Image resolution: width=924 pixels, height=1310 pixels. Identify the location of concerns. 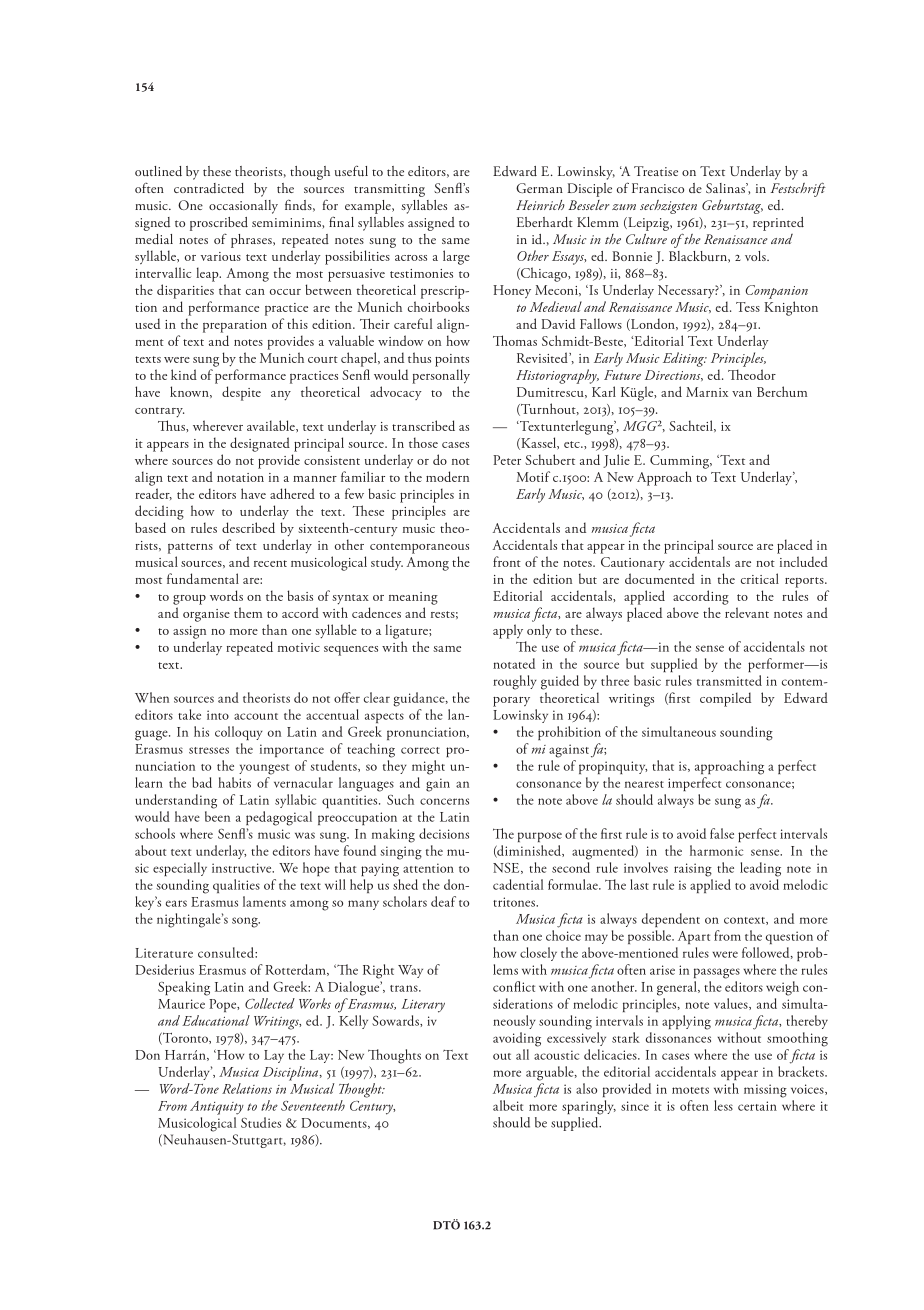
(444, 801).
